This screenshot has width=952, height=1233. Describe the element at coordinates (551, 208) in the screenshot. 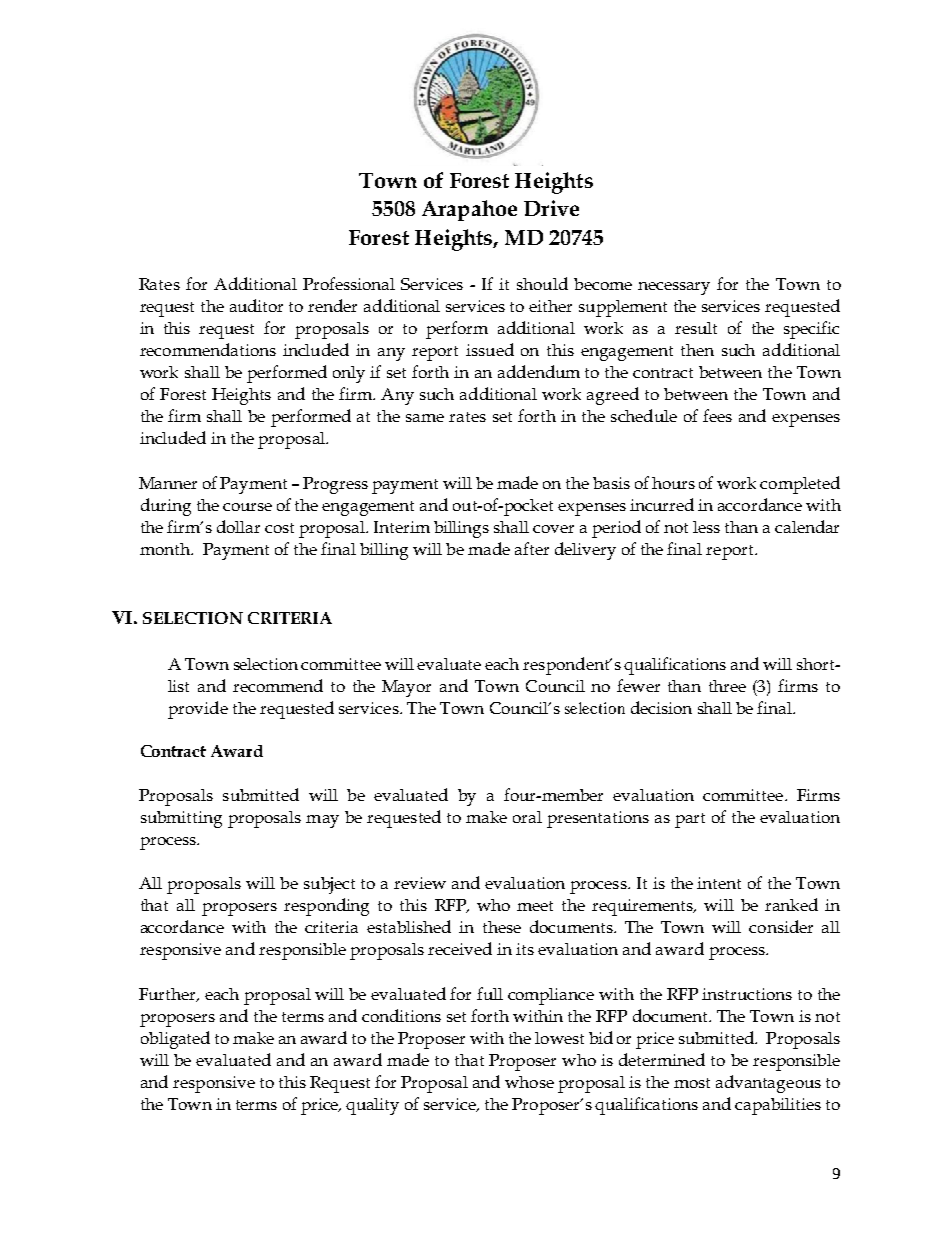

I see `Drive` at that location.
